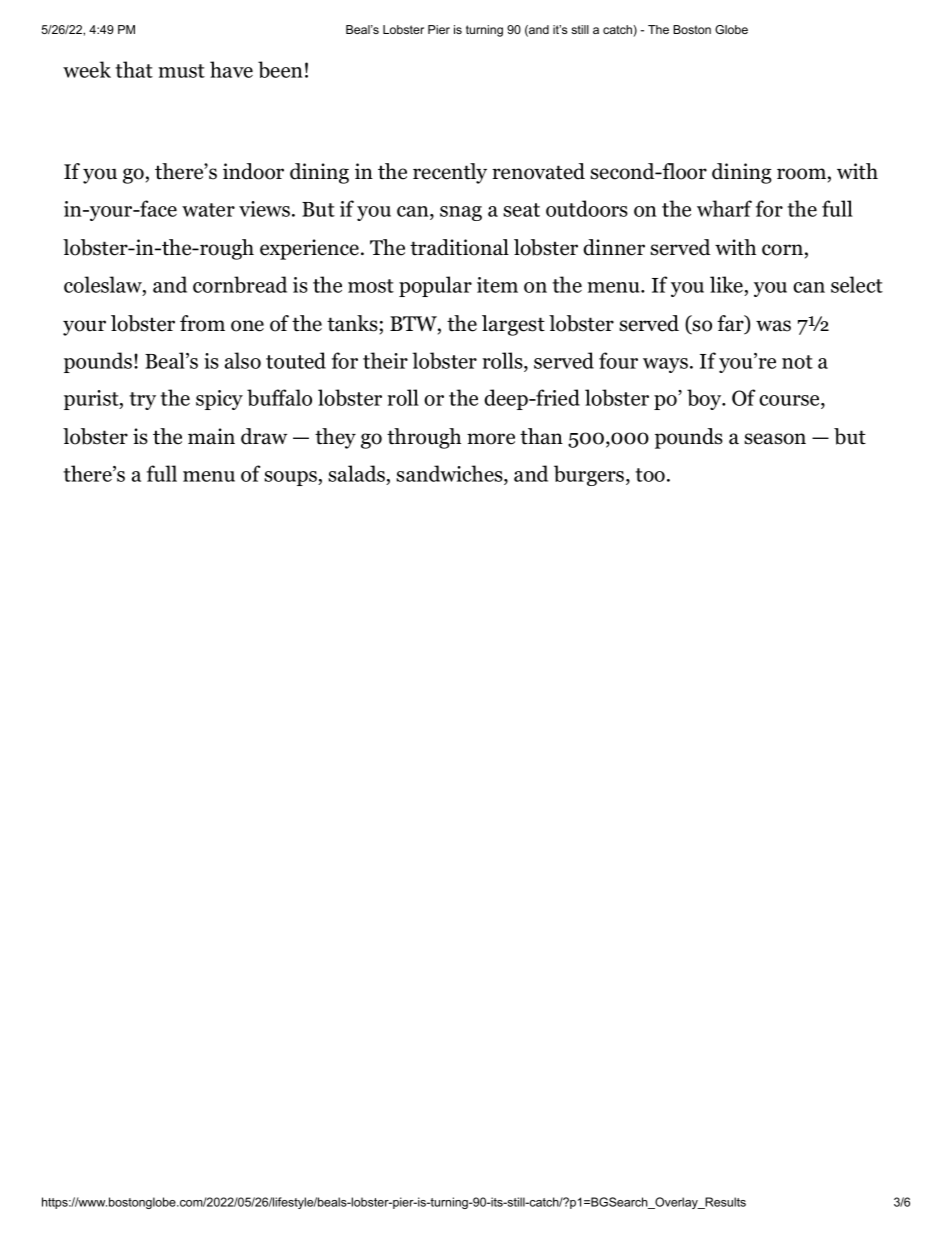 The height and width of the page is (1233, 952). Describe the element at coordinates (202, 323) in the page. I see `from` at that location.
